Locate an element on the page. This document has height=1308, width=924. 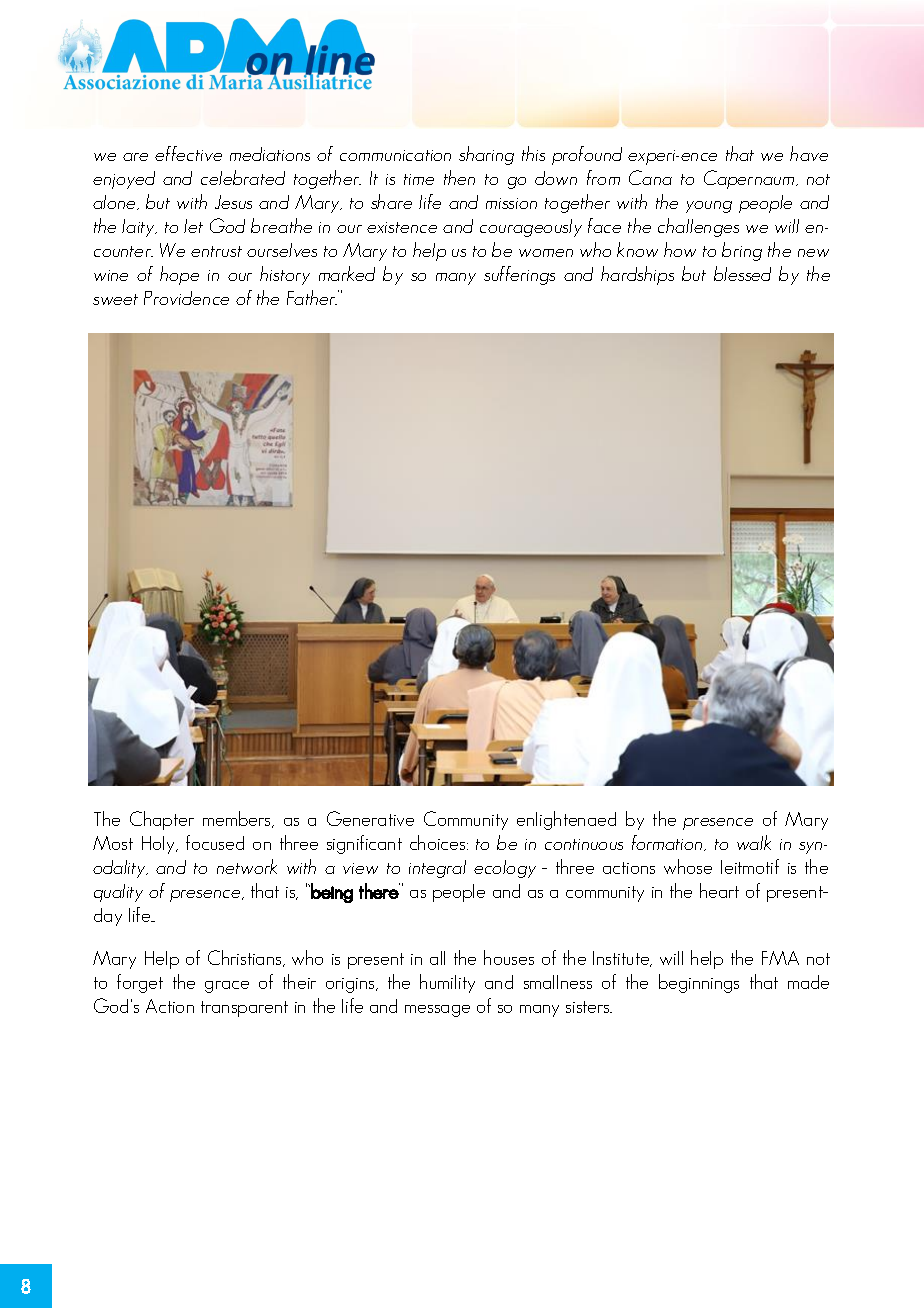
grace is located at coordinates (227, 987).
